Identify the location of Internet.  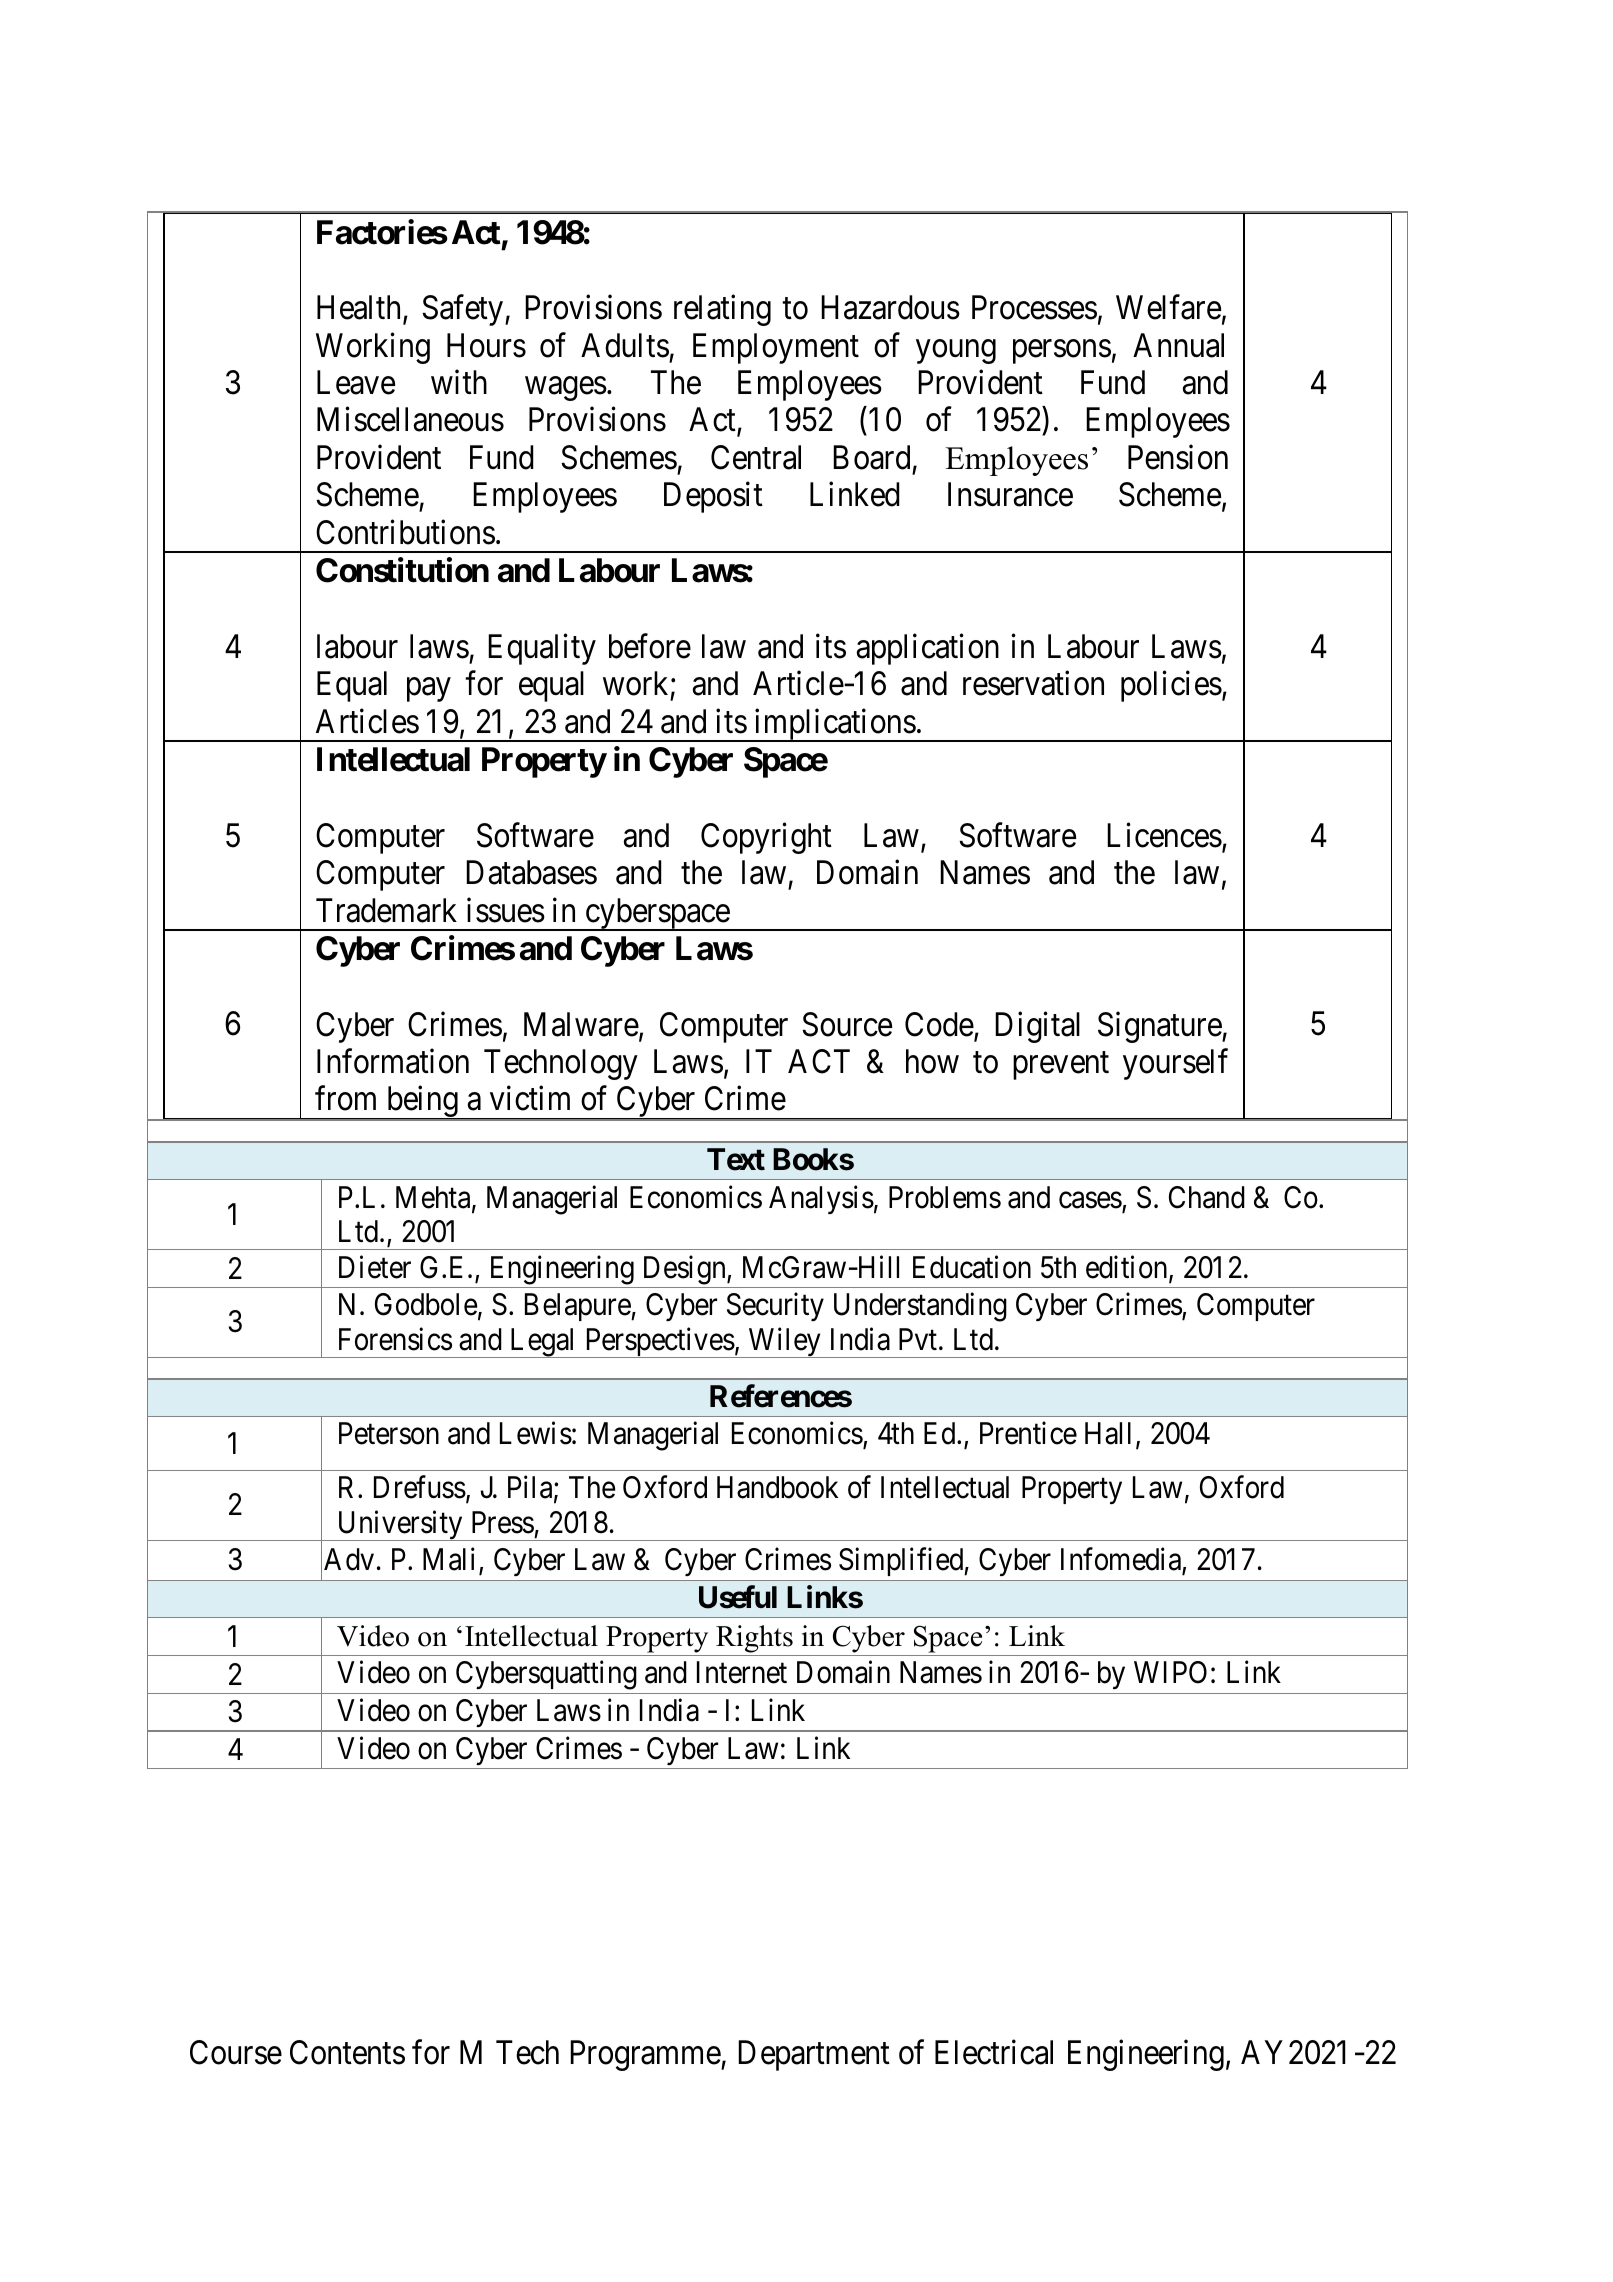
(742, 1673).
